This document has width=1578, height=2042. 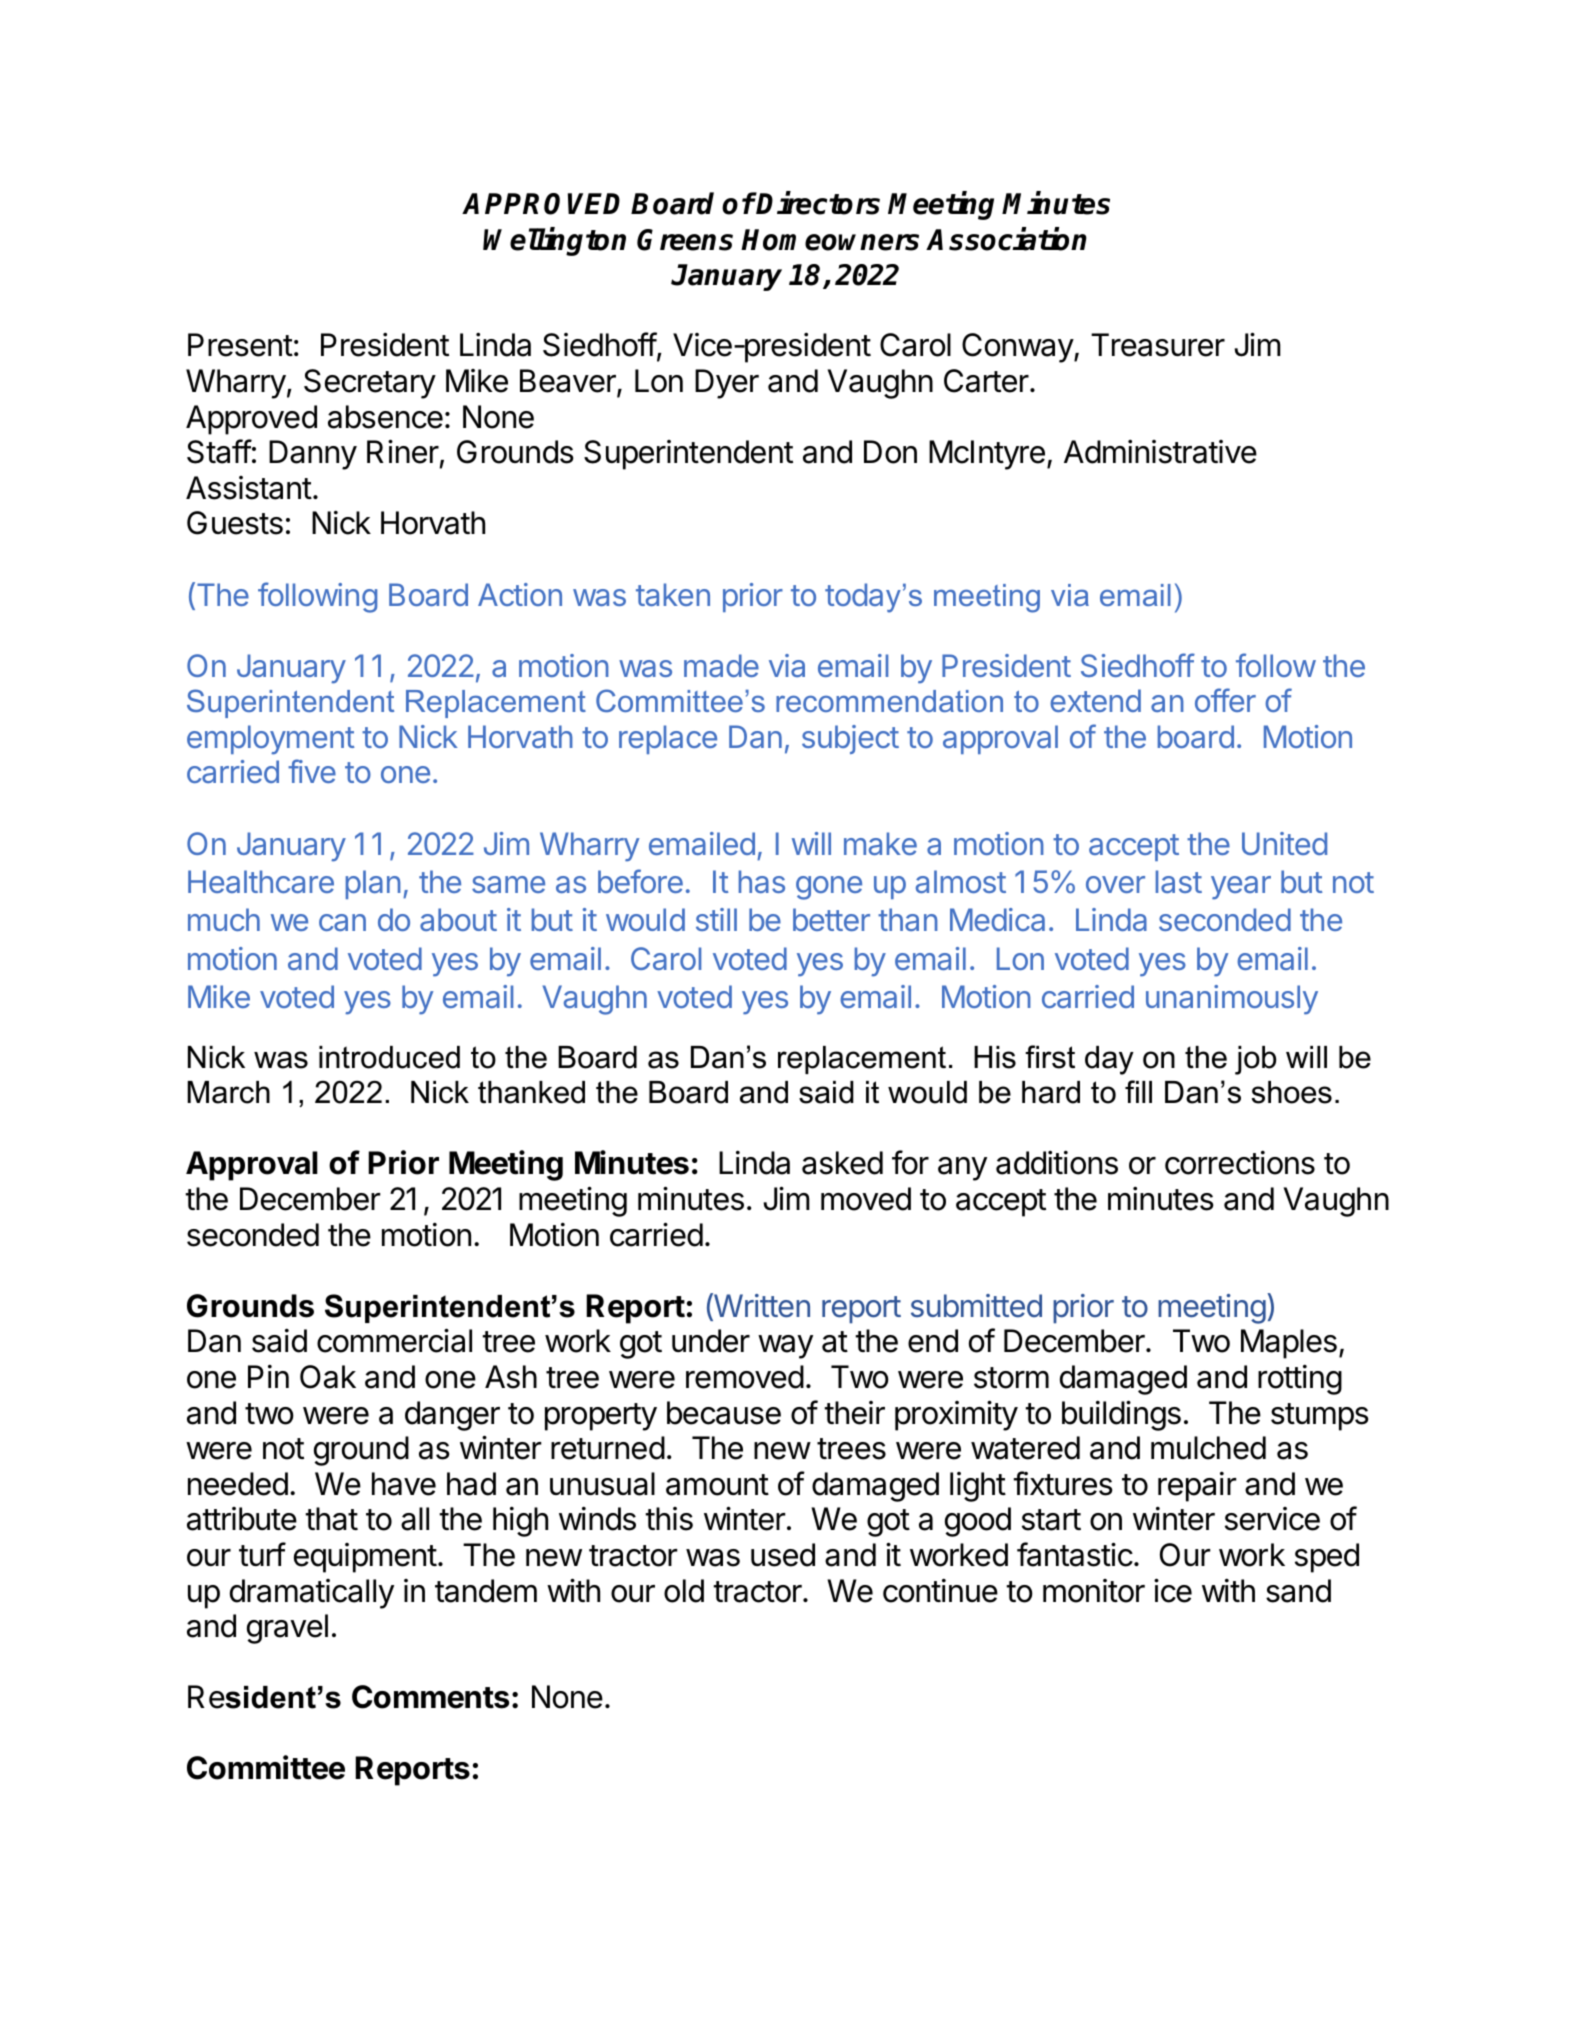 What do you see at coordinates (721, 665) in the document?
I see `made` at bounding box center [721, 665].
